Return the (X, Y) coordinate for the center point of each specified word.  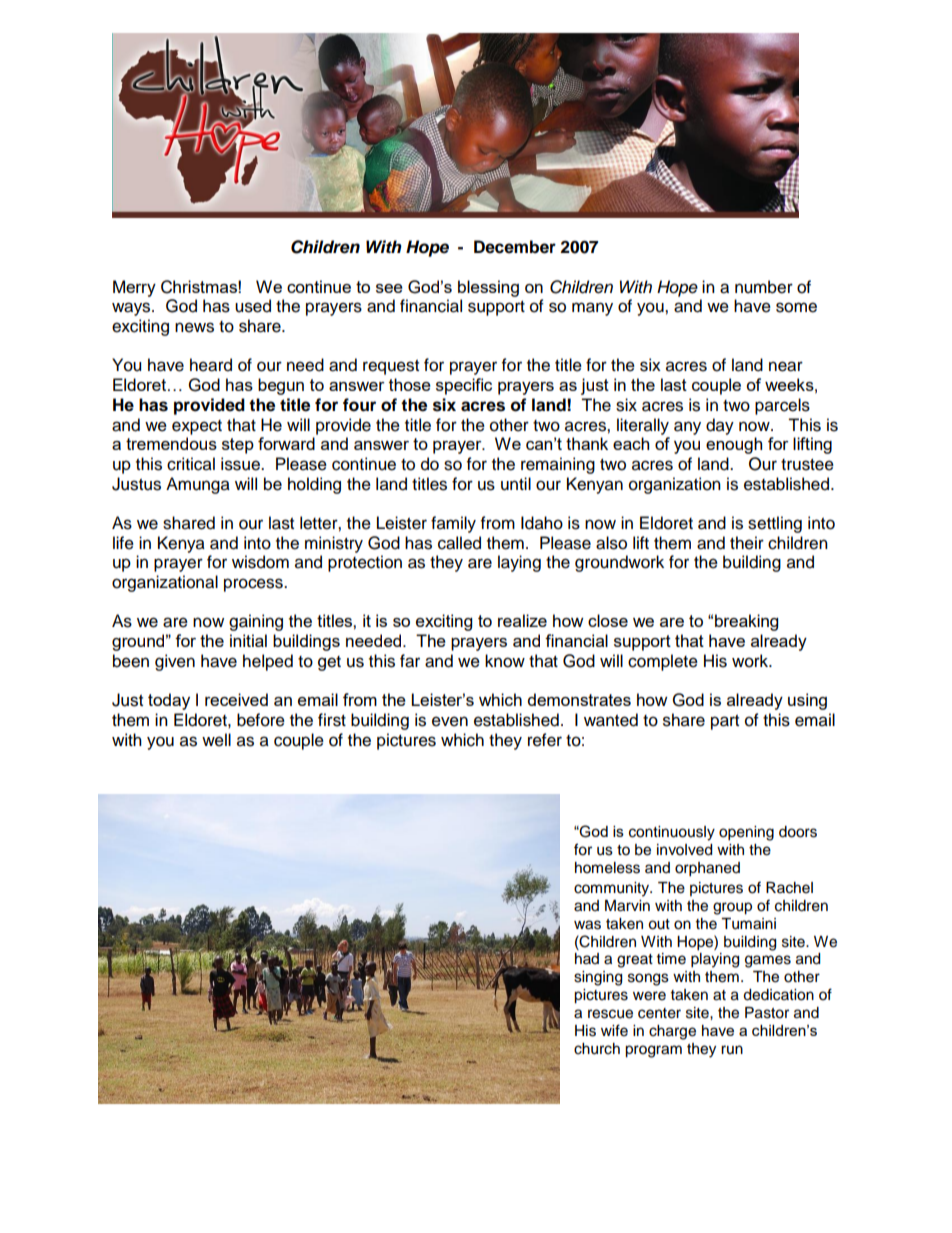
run (732, 1049)
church (597, 1049)
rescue (610, 1014)
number (764, 287)
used (253, 306)
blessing (488, 288)
